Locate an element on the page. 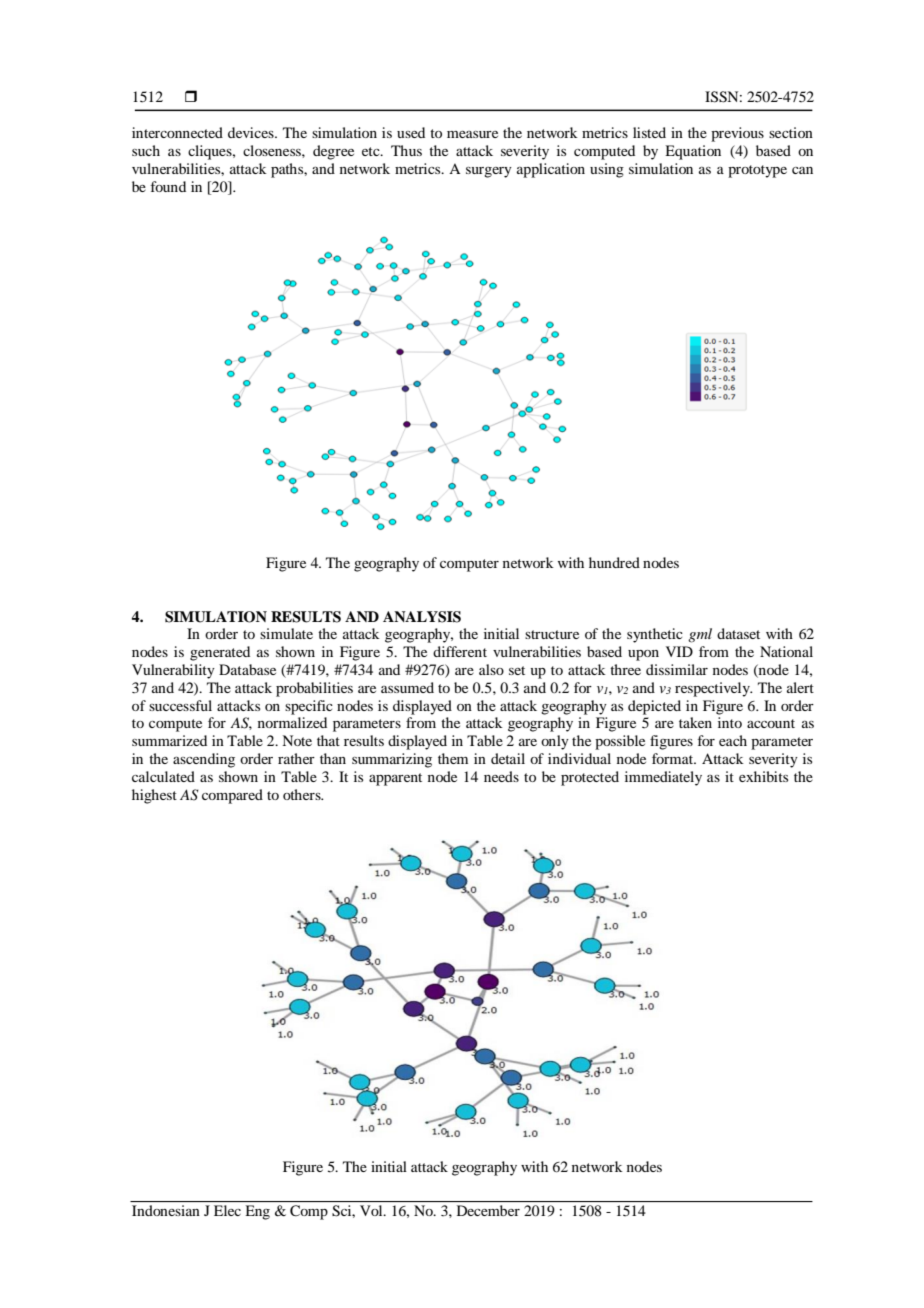 The height and width of the image is (1308, 924). December is located at coordinates (488, 1210).
